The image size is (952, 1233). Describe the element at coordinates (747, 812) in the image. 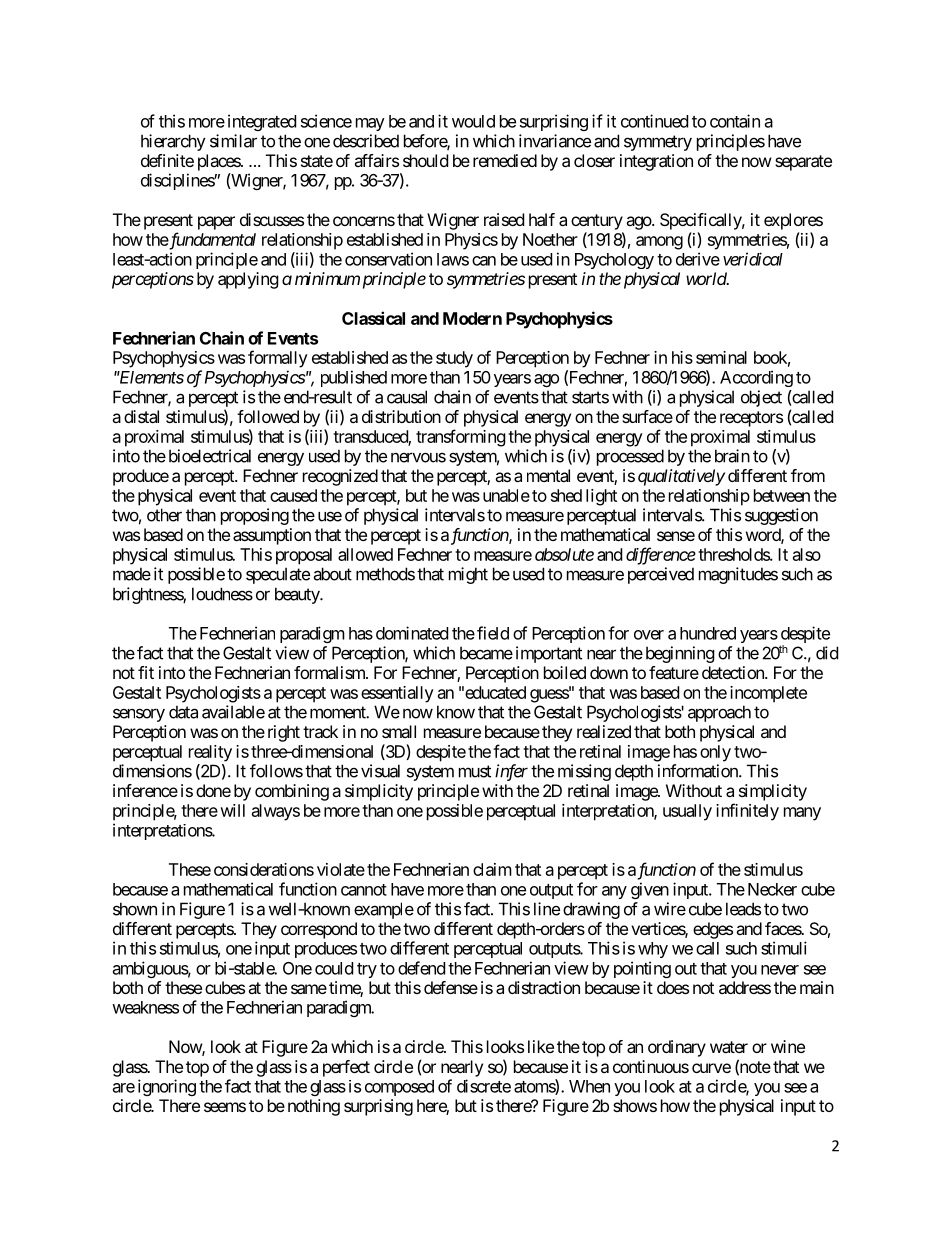

I see `infinitely` at that location.
